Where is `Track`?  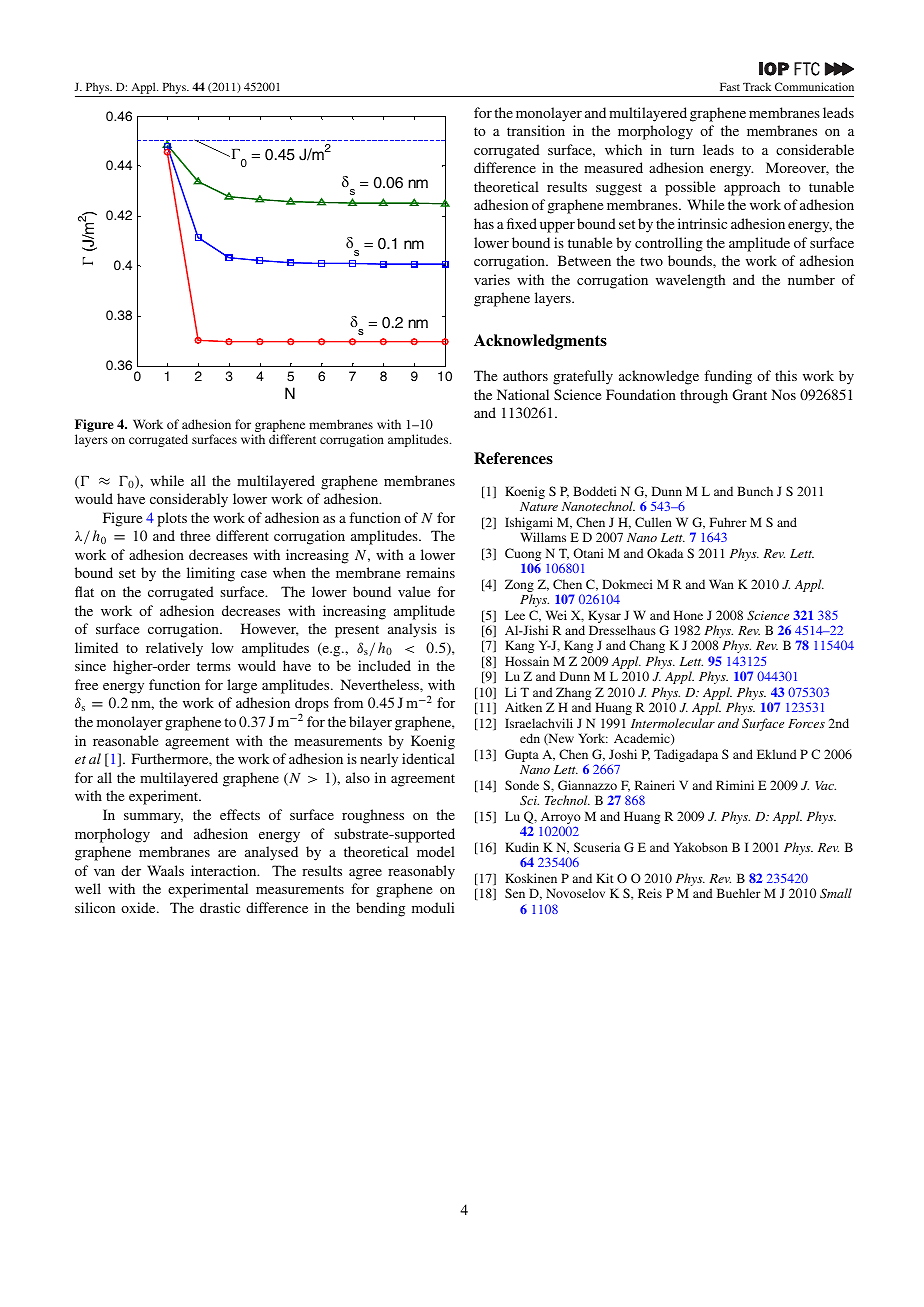 Track is located at coordinates (757, 86).
